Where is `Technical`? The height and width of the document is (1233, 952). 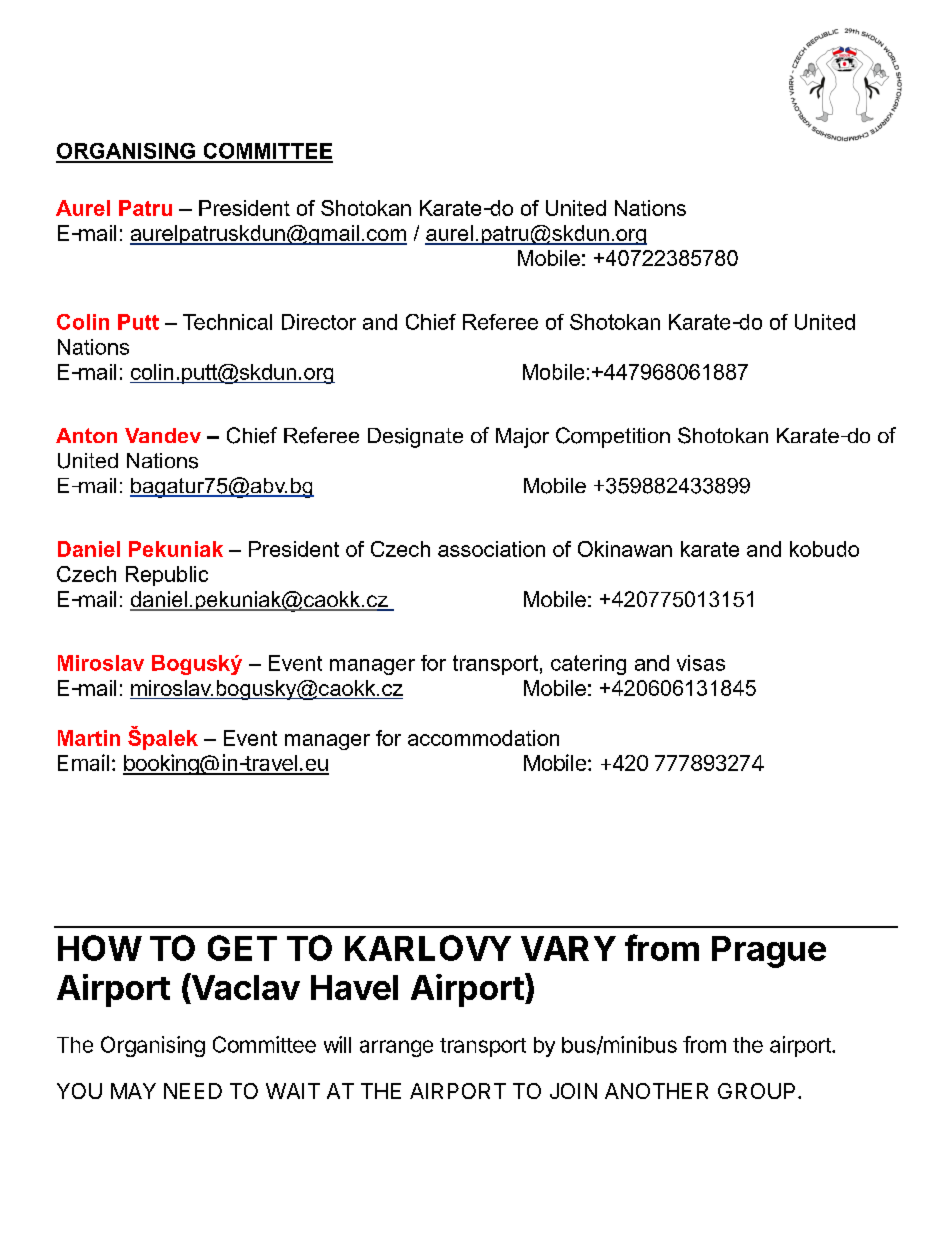 Technical is located at coordinates (227, 322).
